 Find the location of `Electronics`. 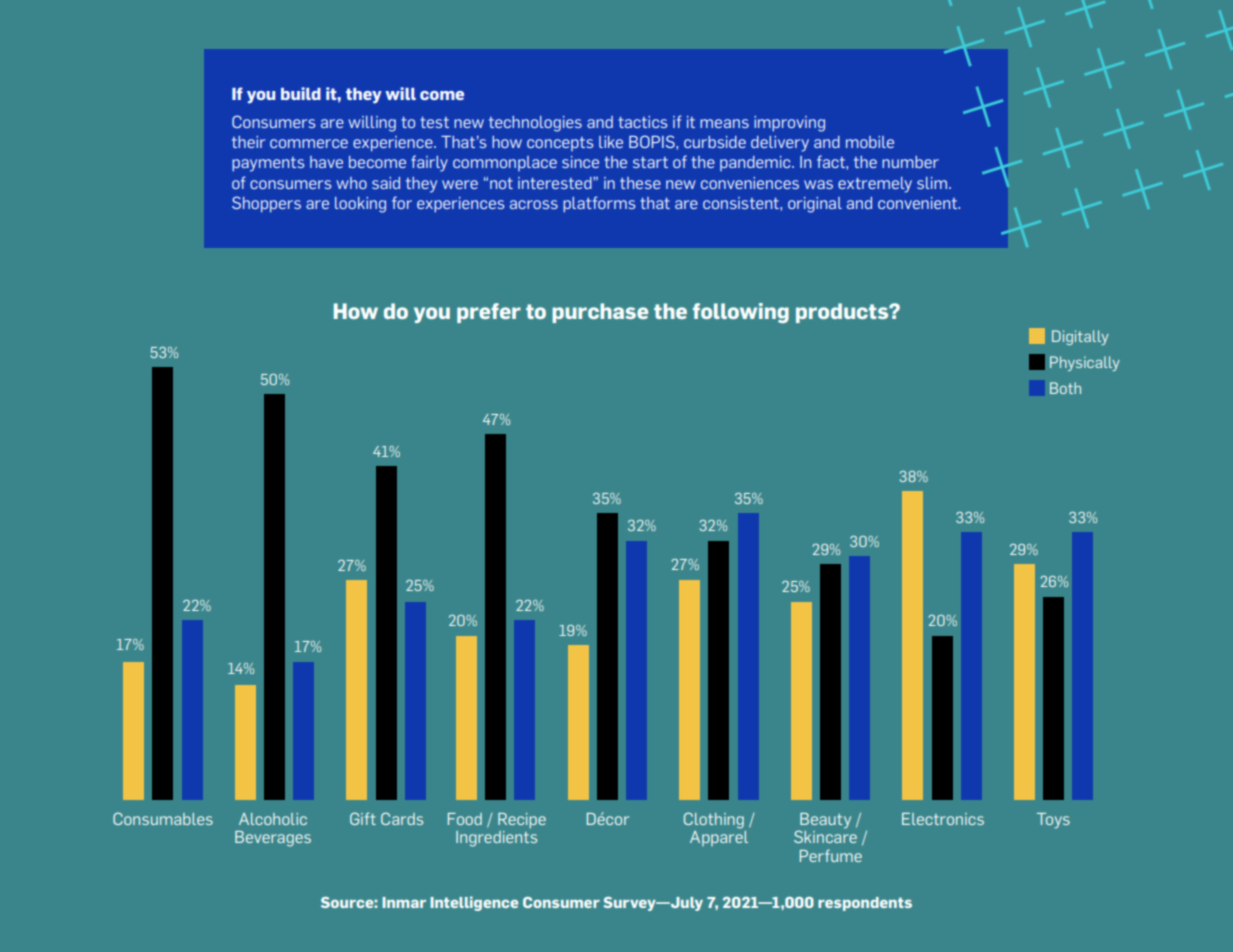

Electronics is located at coordinates (943, 819).
